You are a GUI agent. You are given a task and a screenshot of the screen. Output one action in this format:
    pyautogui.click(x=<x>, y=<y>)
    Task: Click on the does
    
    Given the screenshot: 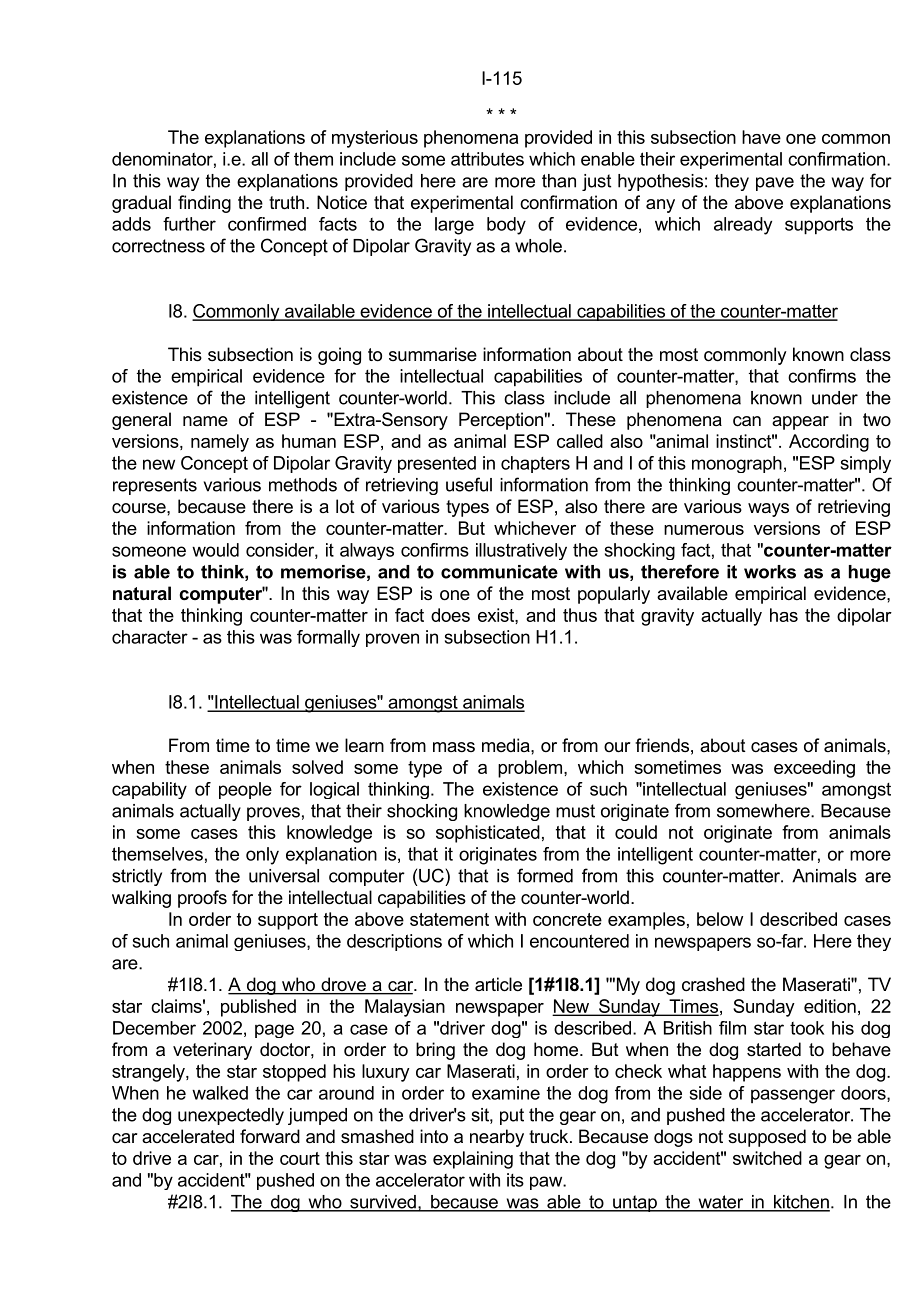 What is the action you would take?
    pyautogui.click(x=450, y=615)
